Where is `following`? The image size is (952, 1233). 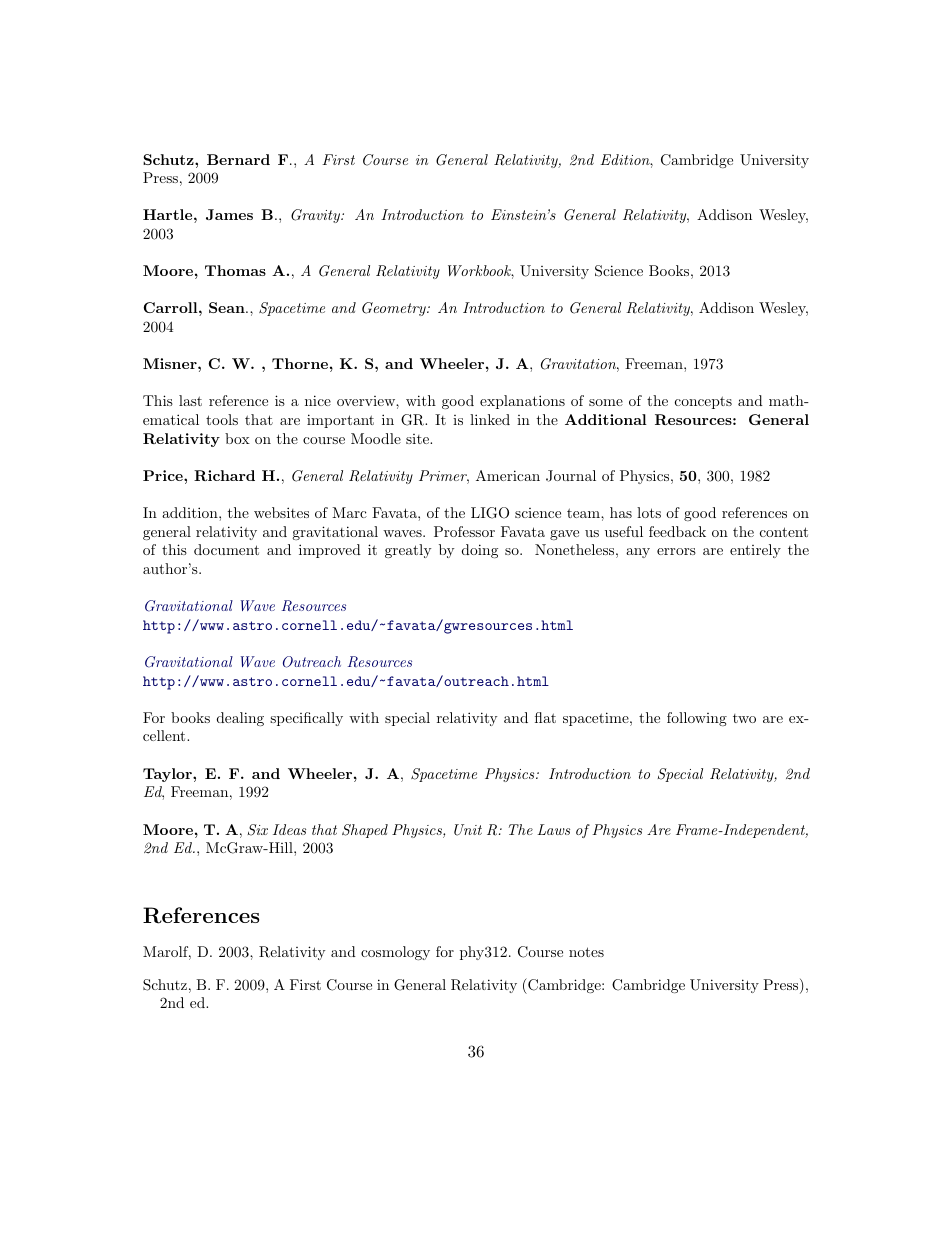
following is located at coordinates (697, 719).
